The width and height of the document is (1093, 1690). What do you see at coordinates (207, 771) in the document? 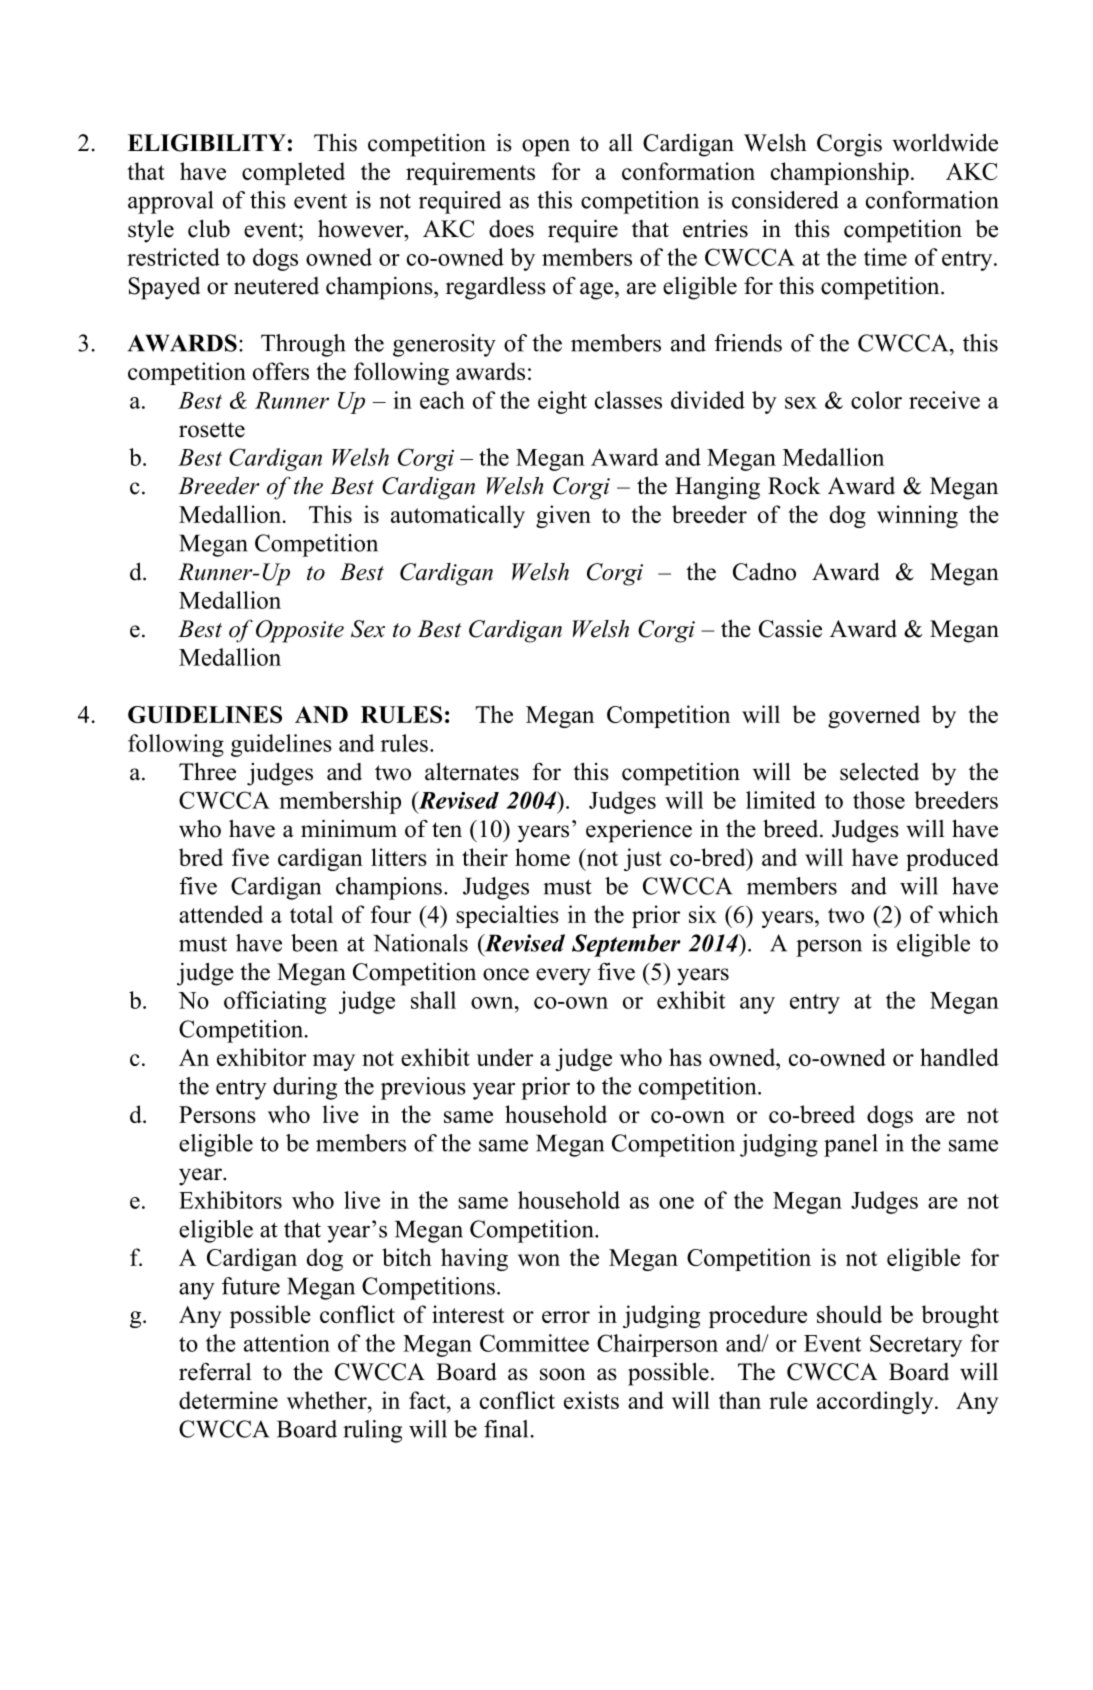
I see `Three` at bounding box center [207, 771].
